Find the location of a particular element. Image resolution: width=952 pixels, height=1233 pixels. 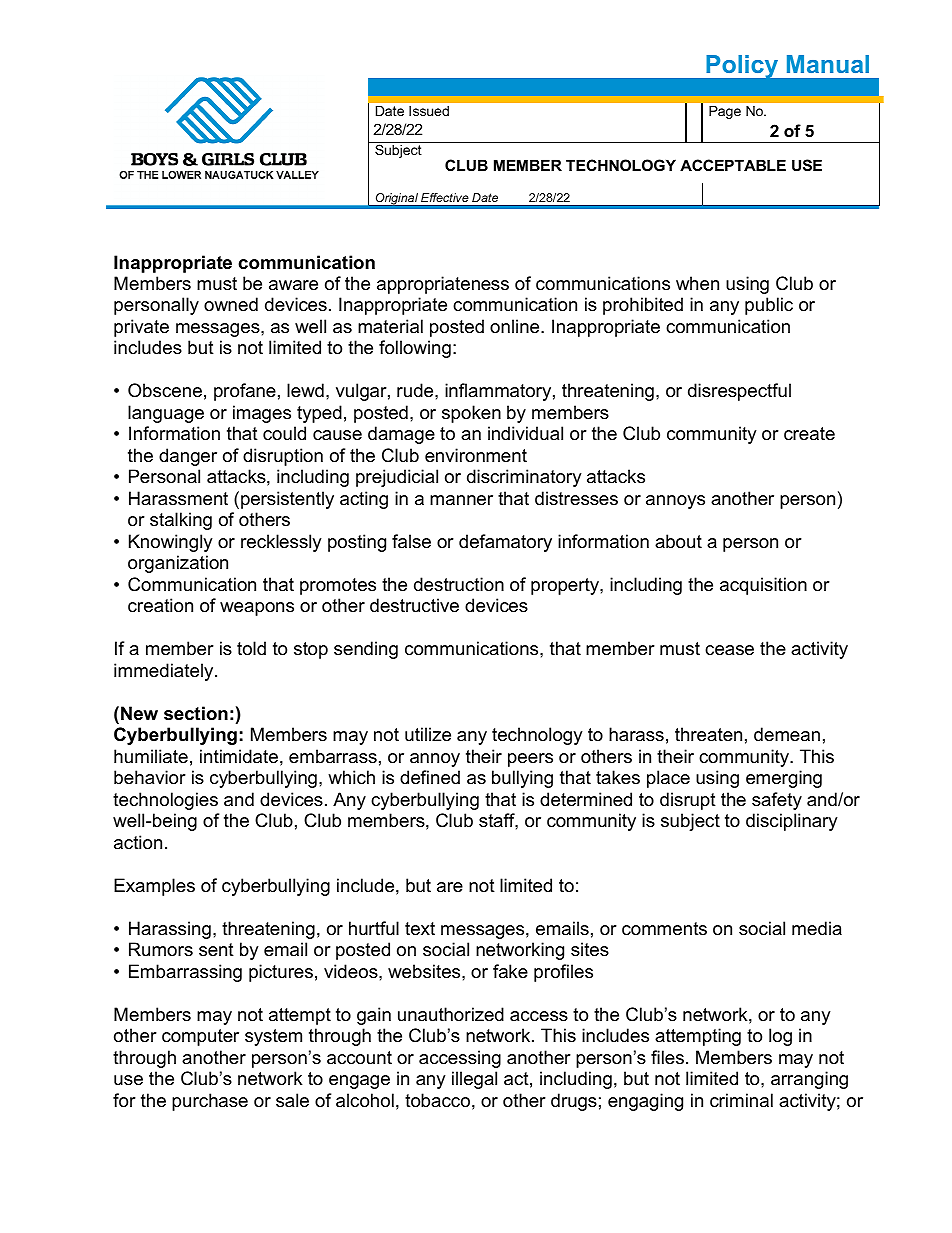

destruction is located at coordinates (459, 584).
